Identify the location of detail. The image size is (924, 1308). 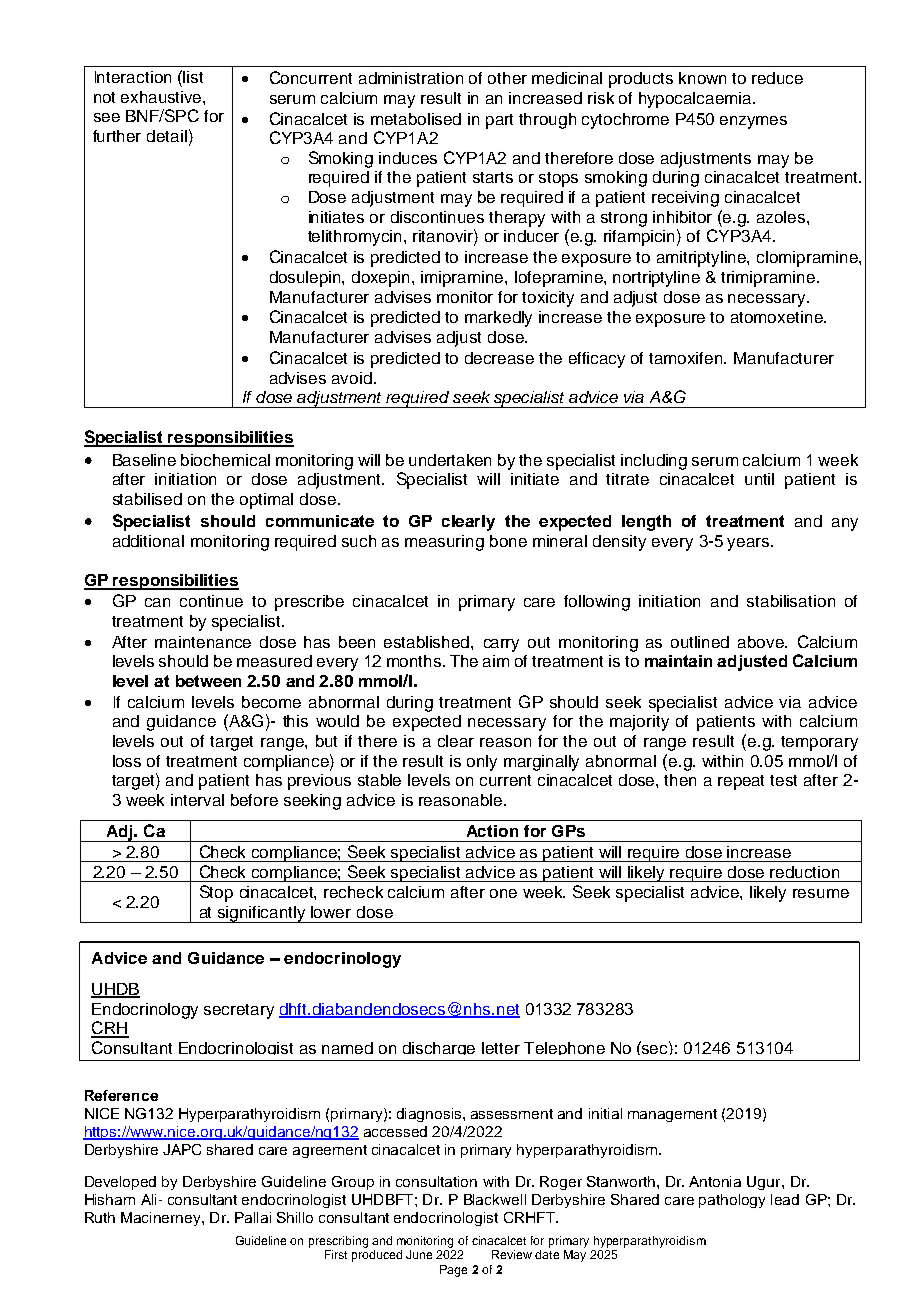
(167, 136).
